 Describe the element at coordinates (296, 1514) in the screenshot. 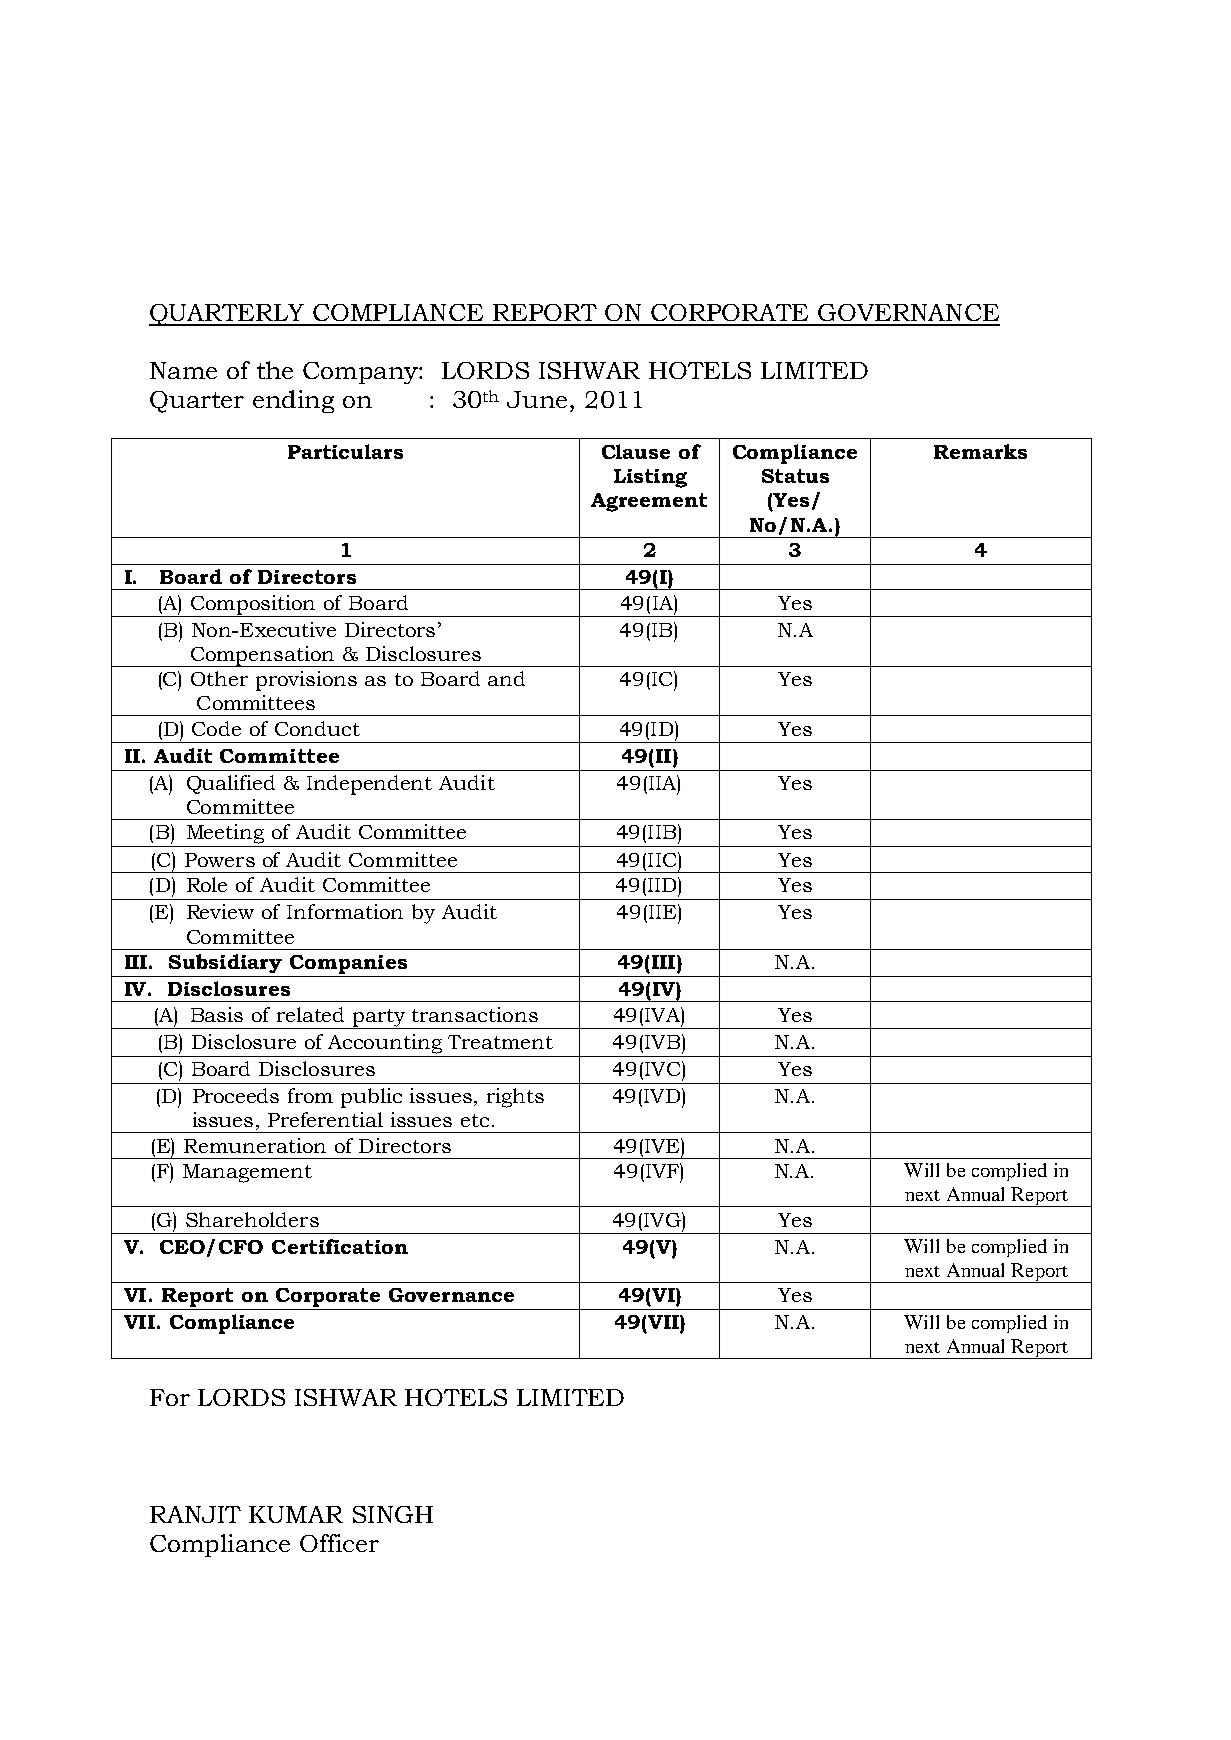

I see `KUMAR` at that location.
